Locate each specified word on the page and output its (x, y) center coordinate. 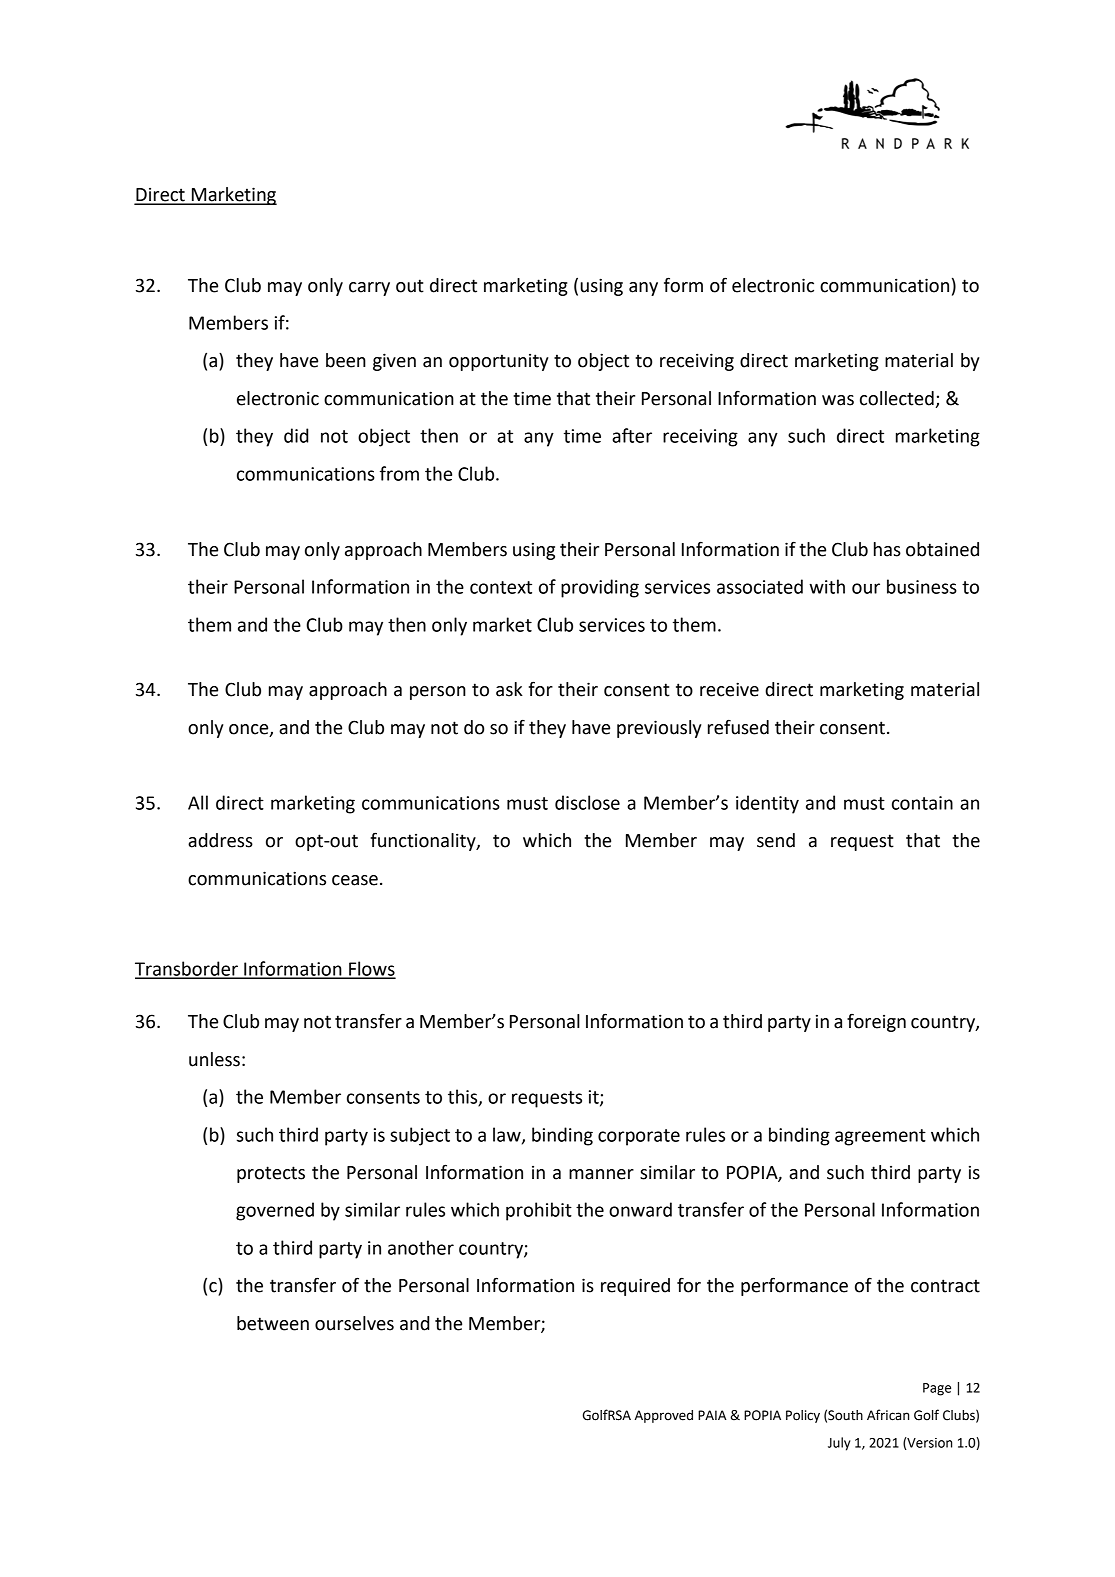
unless (214, 1059)
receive (729, 689)
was (838, 400)
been (346, 360)
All (198, 802)
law (508, 1135)
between (273, 1323)
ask (509, 689)
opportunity (499, 362)
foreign (876, 1023)
